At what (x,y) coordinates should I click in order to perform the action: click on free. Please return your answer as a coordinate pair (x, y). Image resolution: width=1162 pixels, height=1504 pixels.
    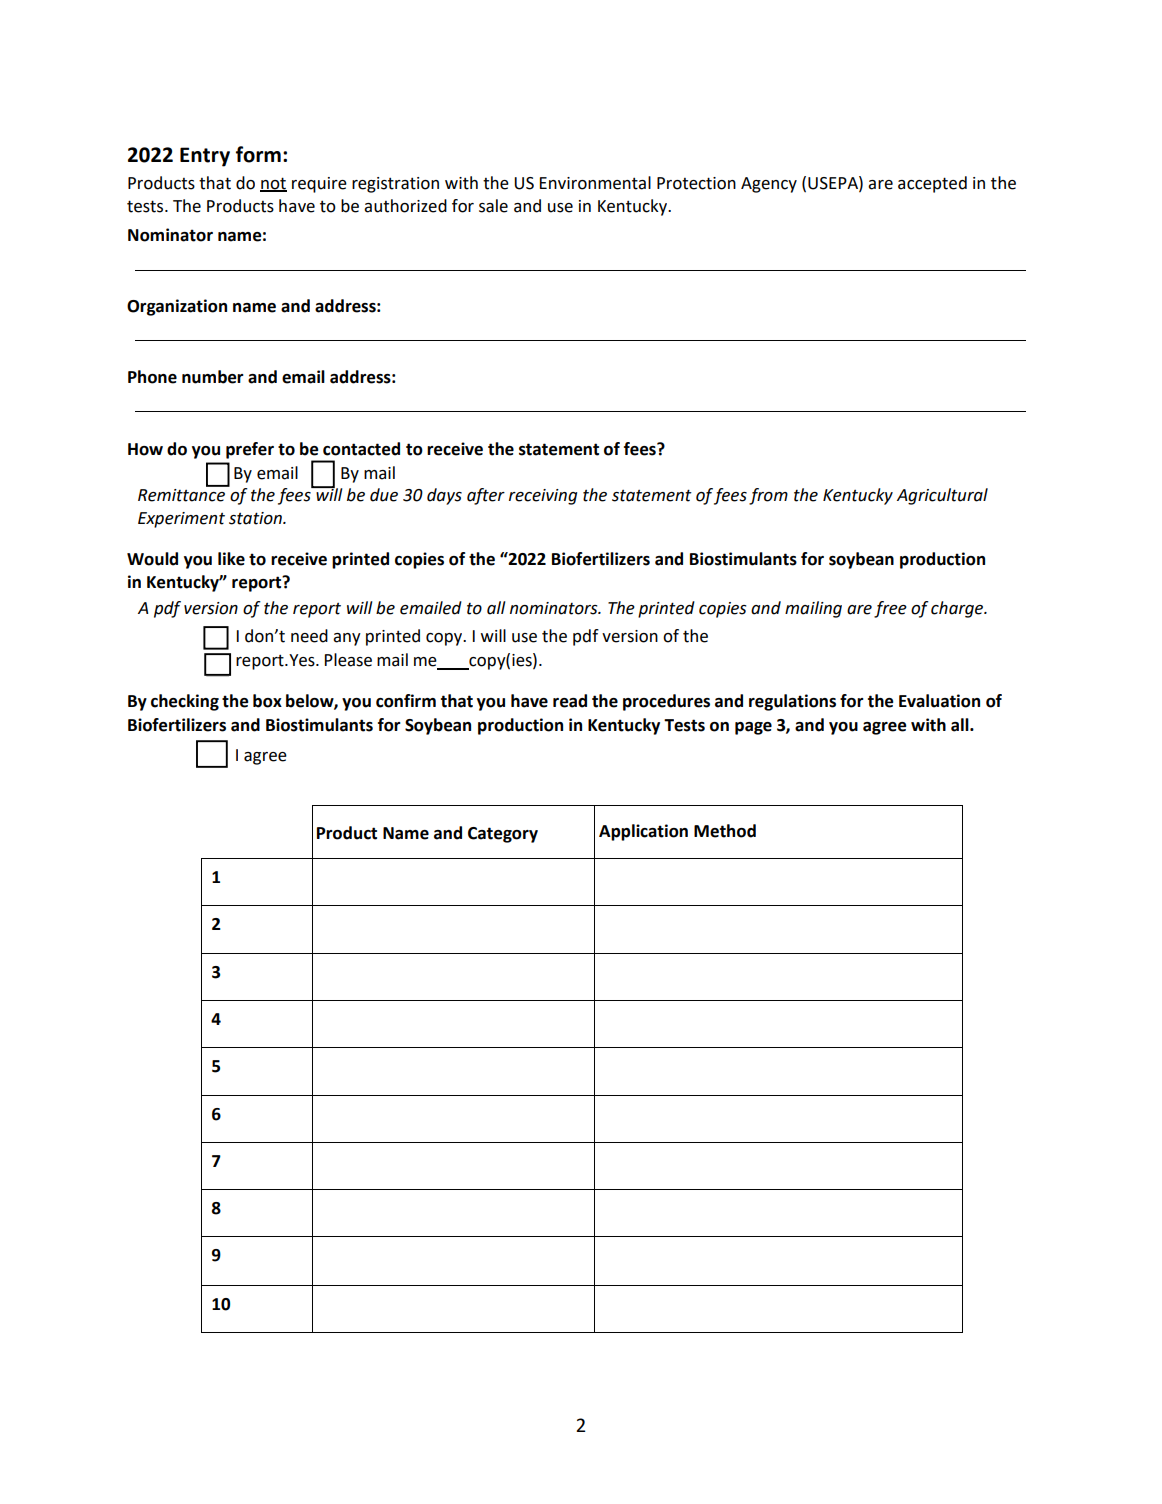
    Looking at the image, I should click on (890, 609).
